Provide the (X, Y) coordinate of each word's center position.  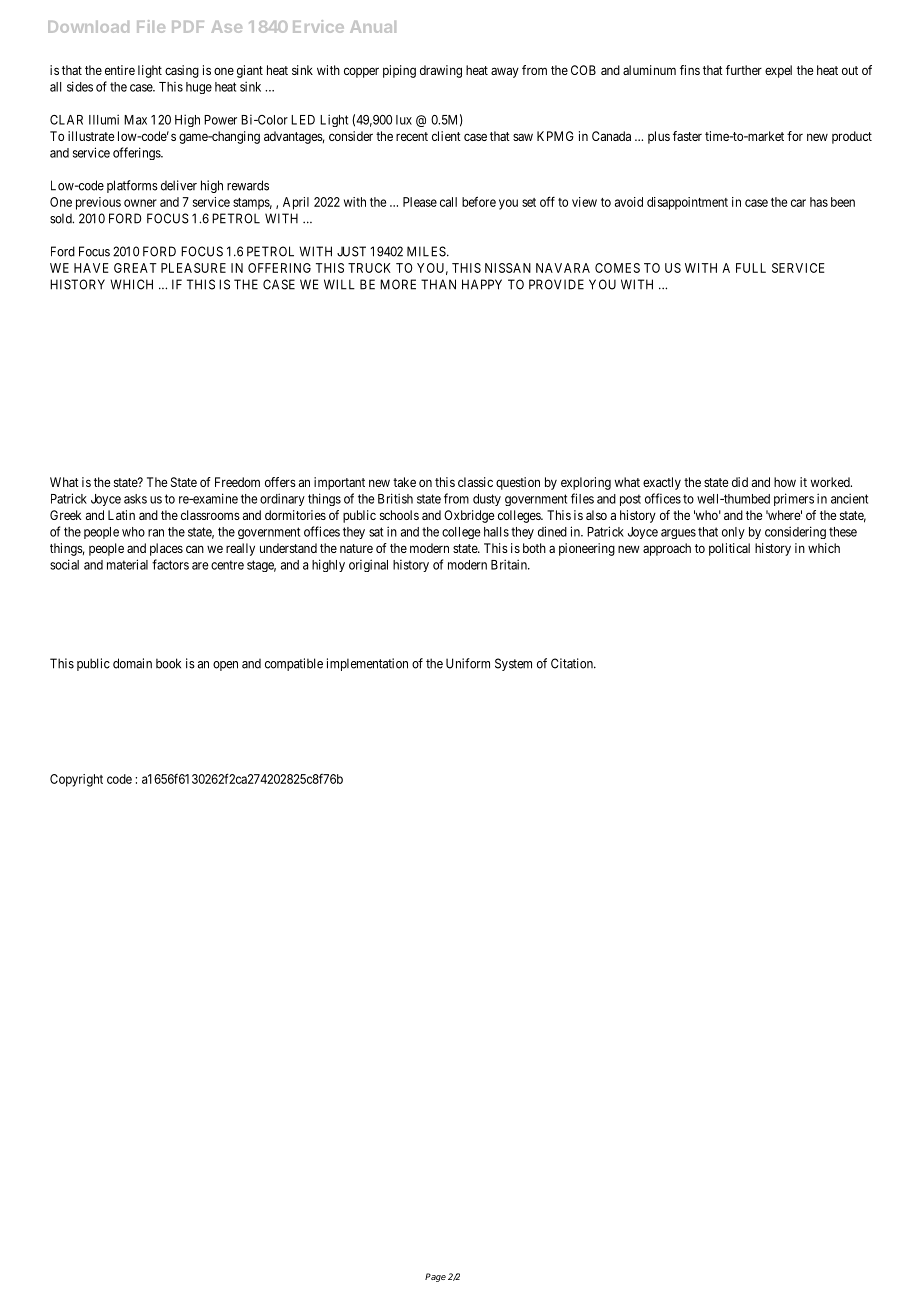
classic (475, 482)
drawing (441, 71)
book (168, 663)
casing (182, 71)
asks (135, 499)
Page (435, 1277)
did (740, 482)
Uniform (468, 663)
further (744, 70)
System (513, 664)
